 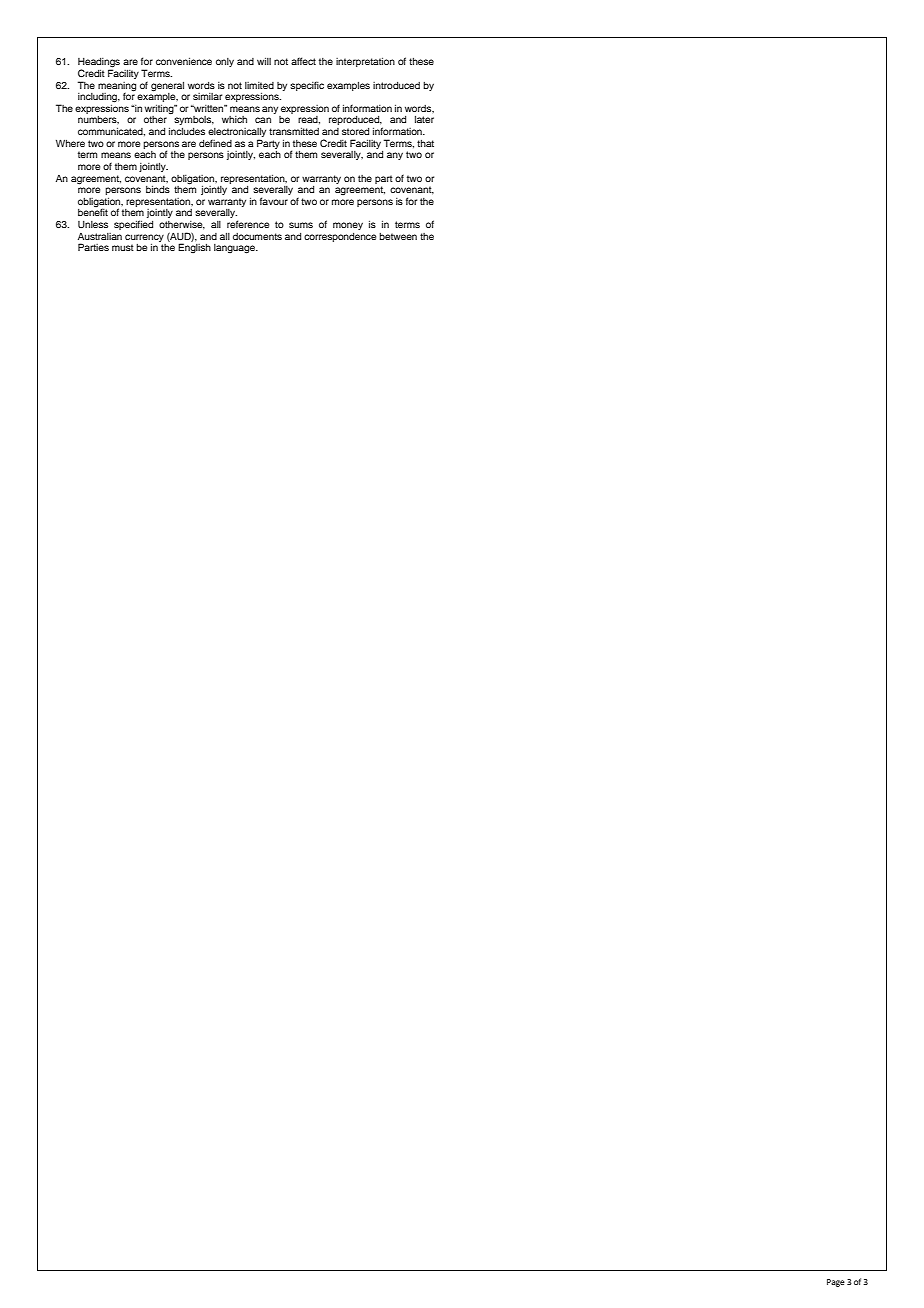 What do you see at coordinates (398, 236) in the image?
I see `between` at bounding box center [398, 236].
